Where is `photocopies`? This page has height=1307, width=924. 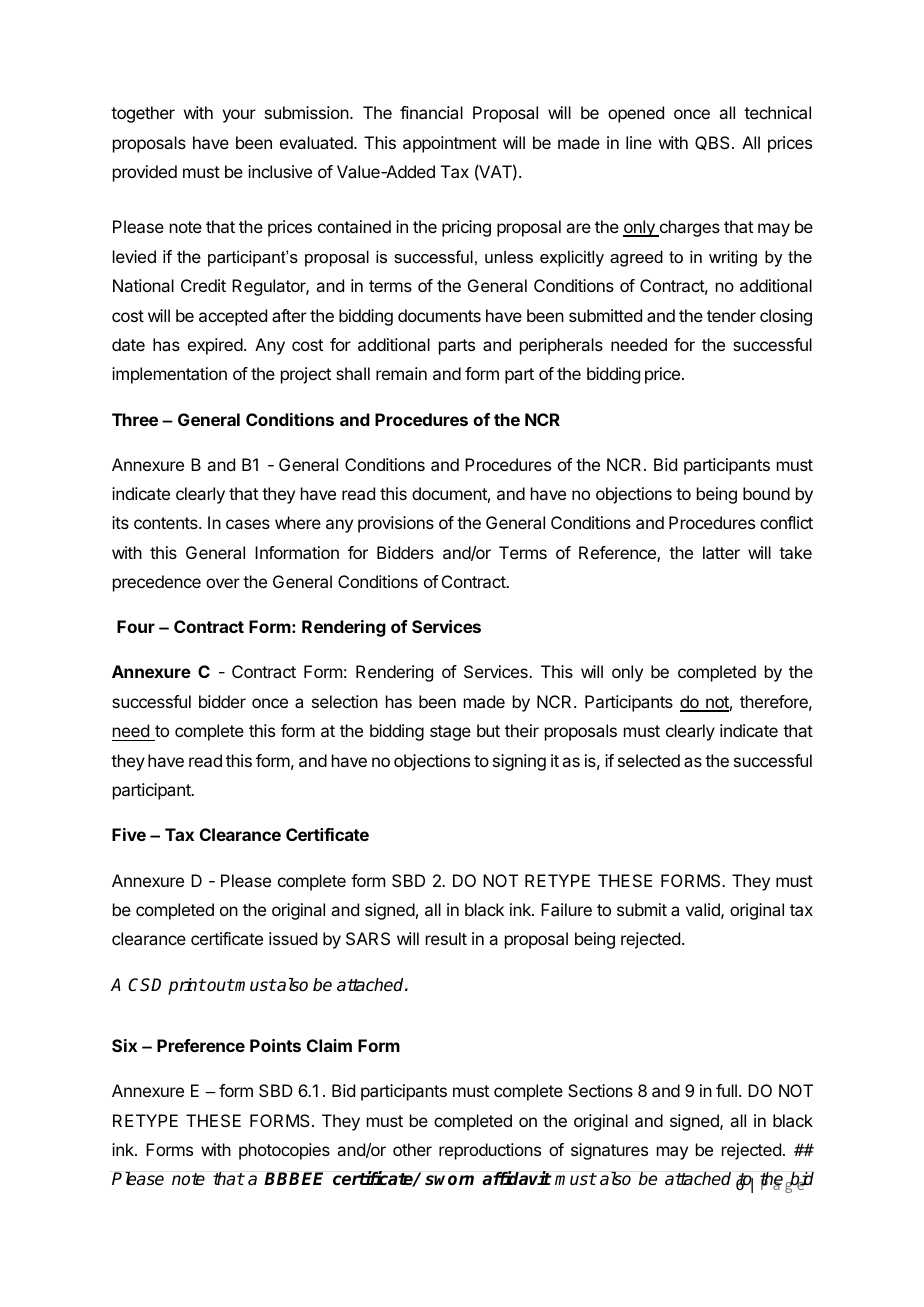
photocopies is located at coordinates (284, 1151).
